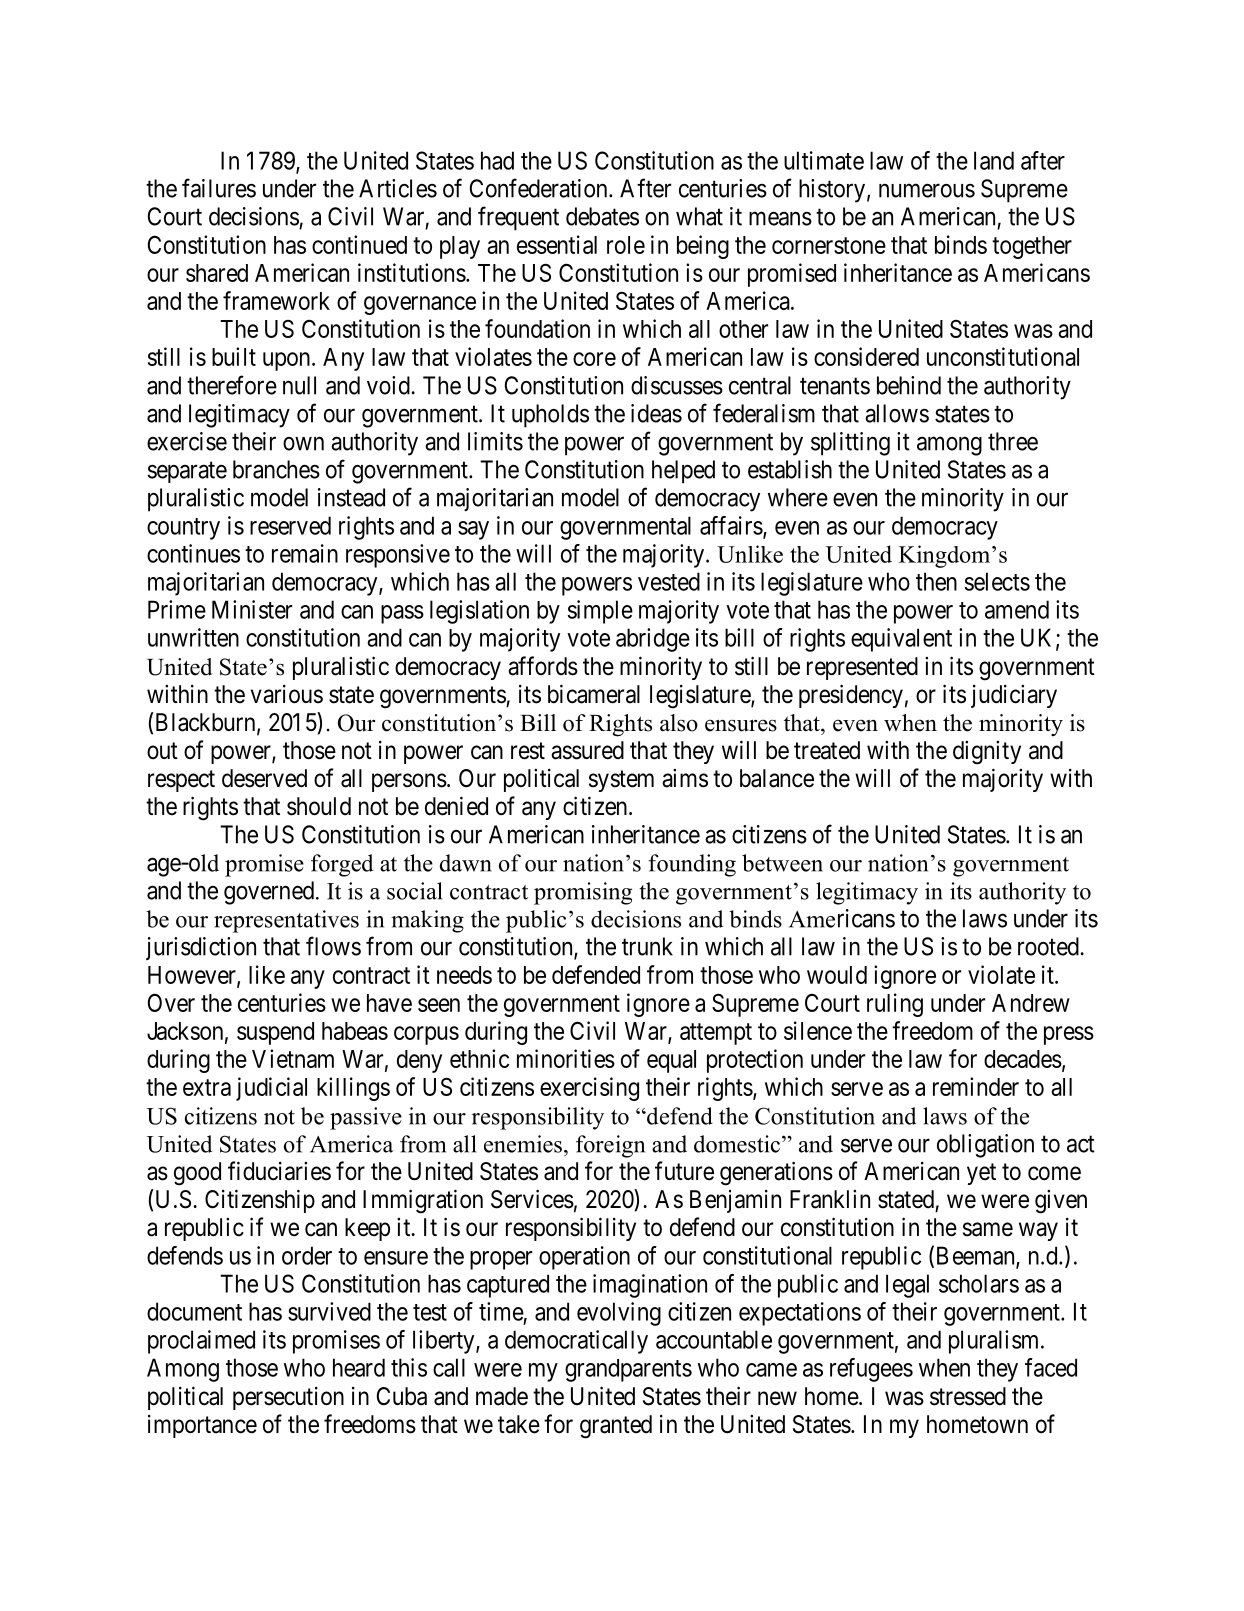 The image size is (1244, 1611). I want to click on persecution, so click(288, 1398).
